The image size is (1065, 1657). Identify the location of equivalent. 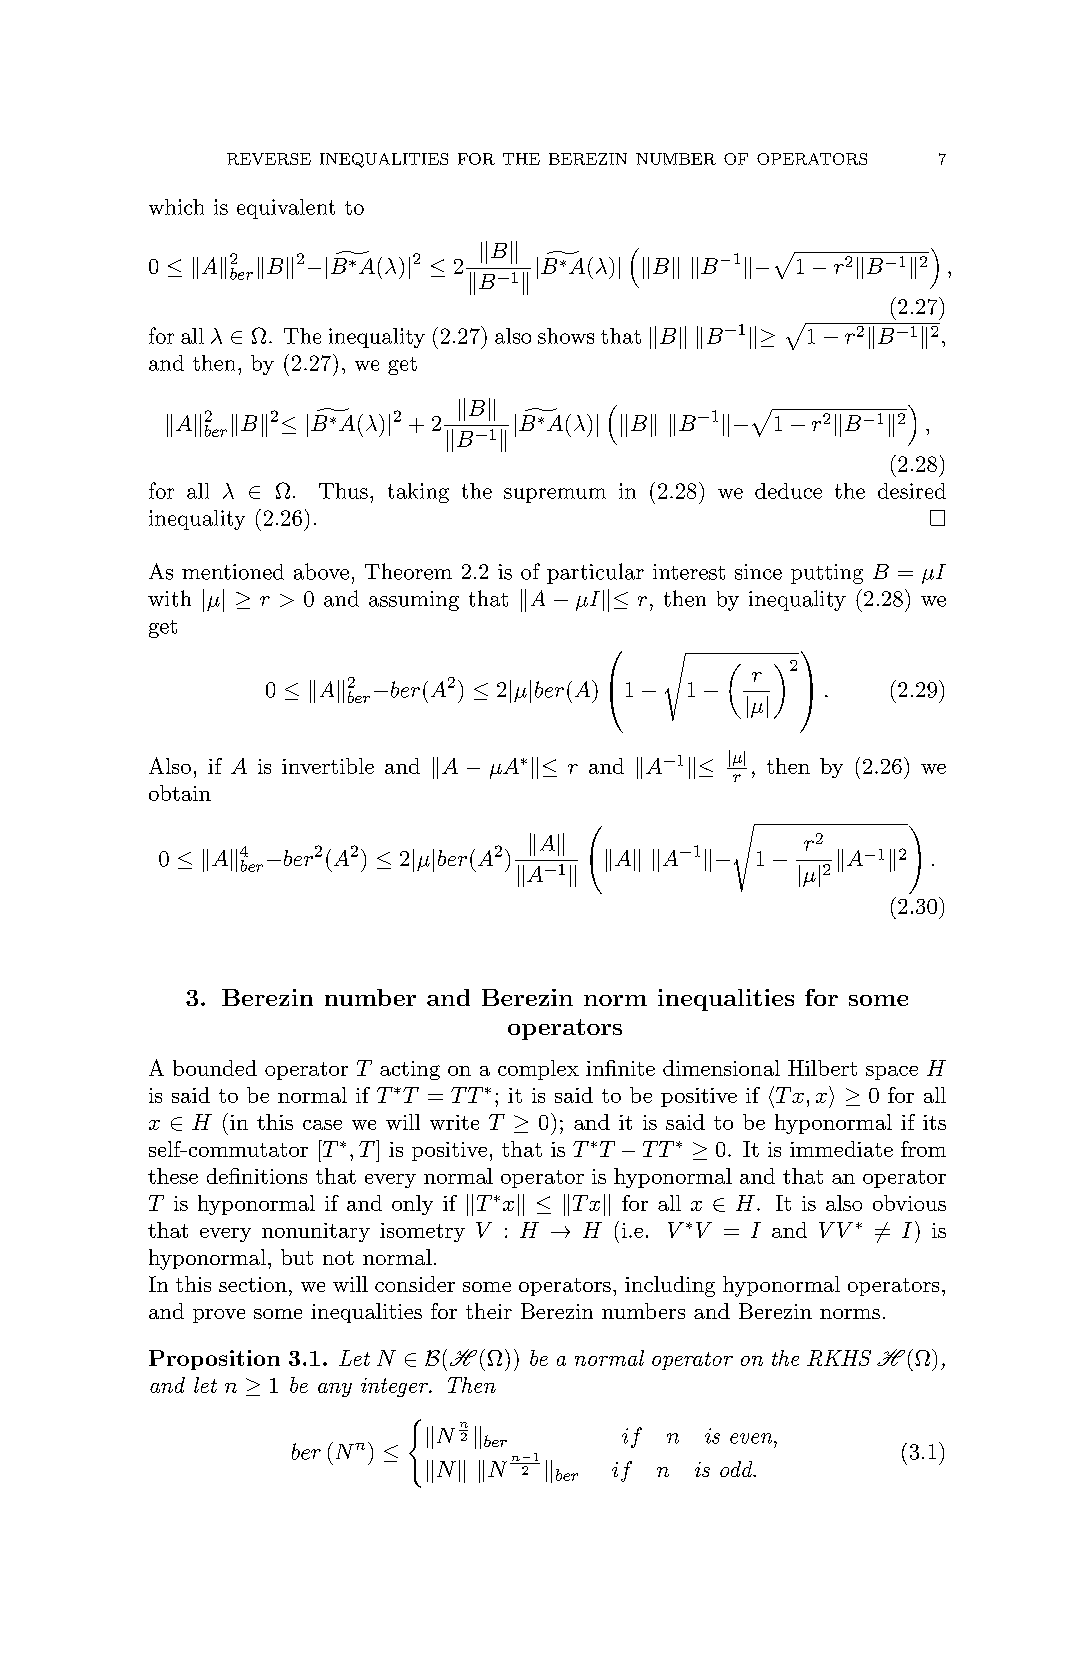
(286, 209).
